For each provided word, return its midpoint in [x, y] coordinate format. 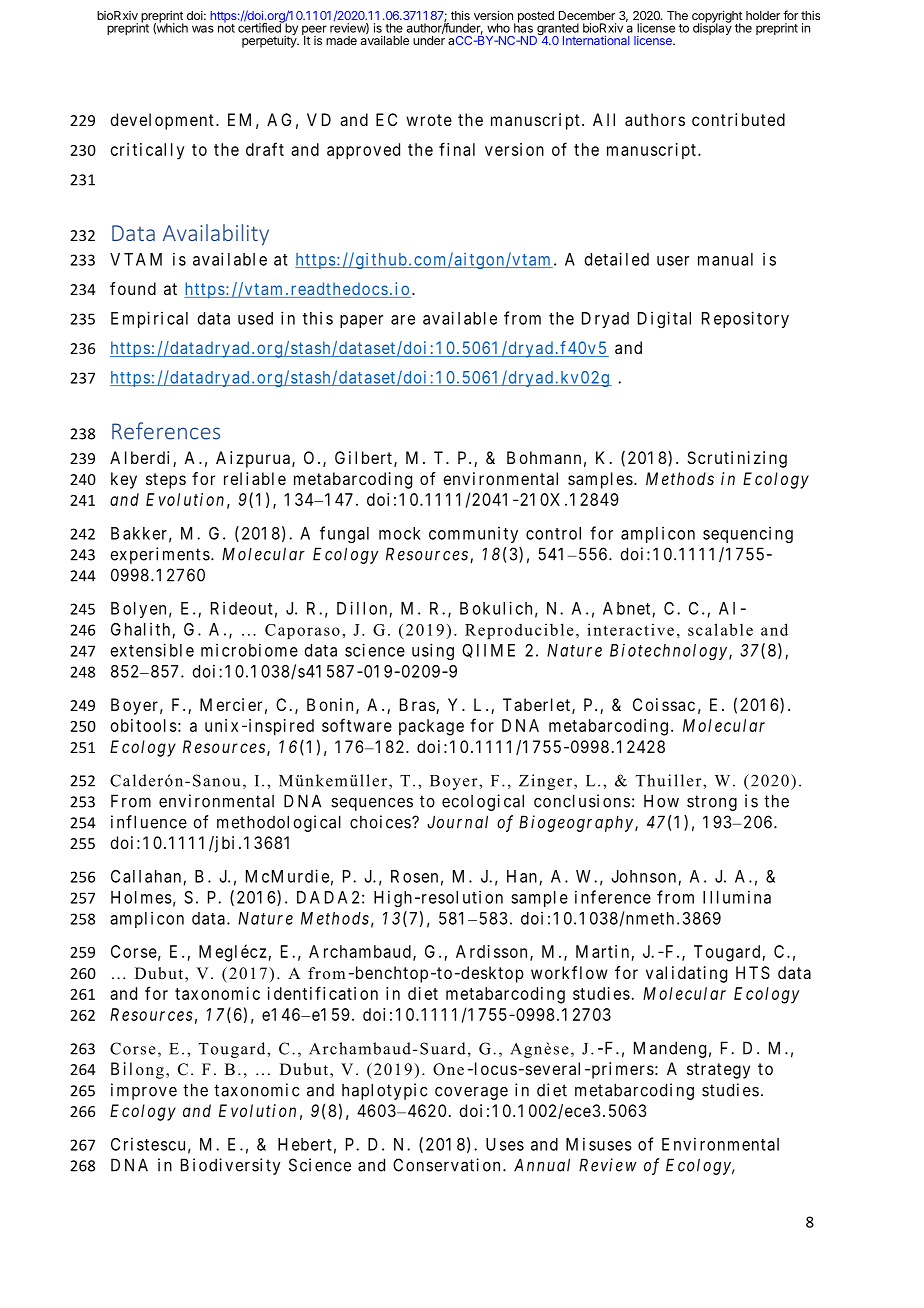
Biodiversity [231, 1166]
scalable [720, 629]
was [203, 29]
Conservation [446, 1165]
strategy [718, 1071]
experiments [160, 555]
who [498, 28]
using [433, 651]
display [712, 28]
